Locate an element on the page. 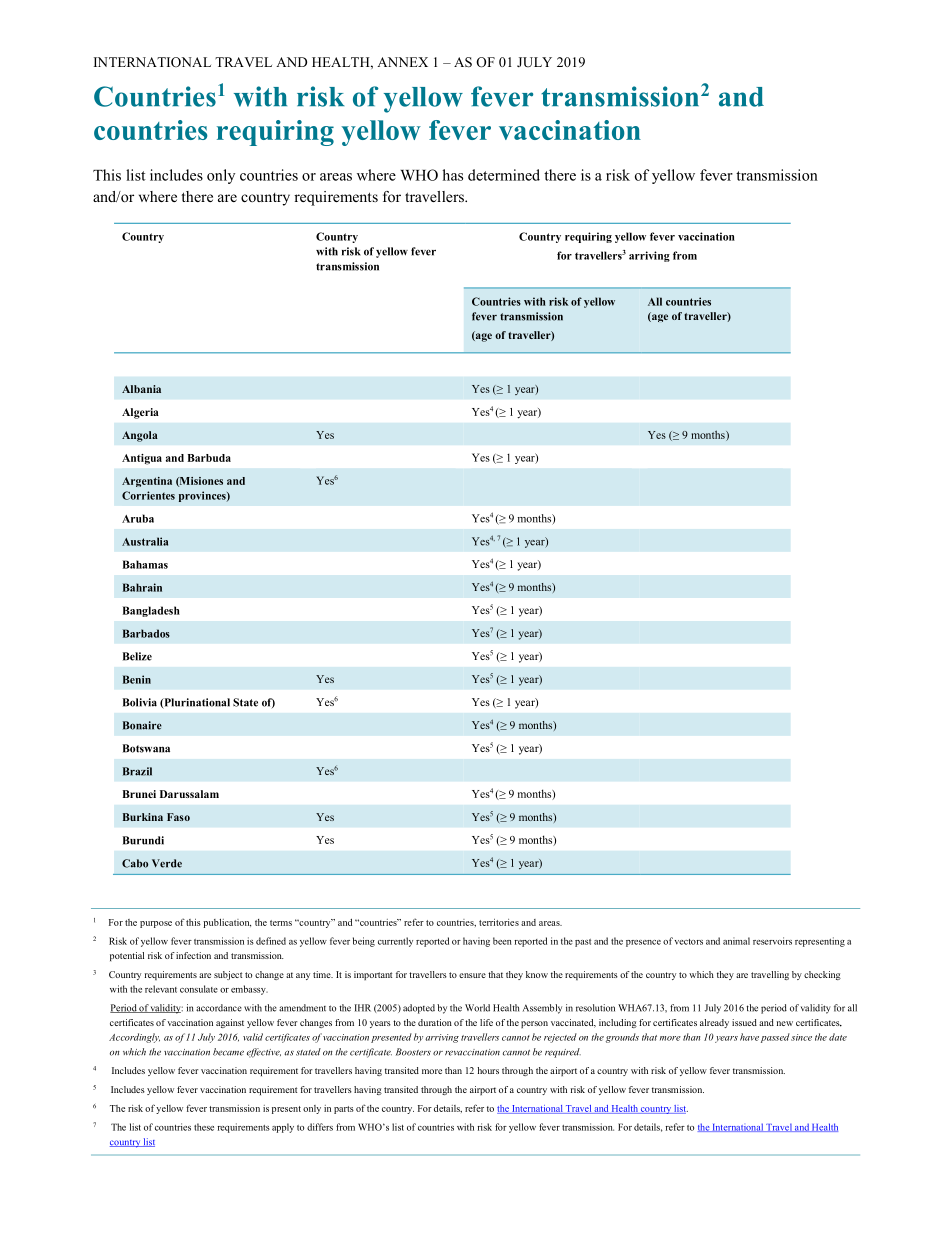 This image has height=1233, width=952. Faso is located at coordinates (178, 817).
